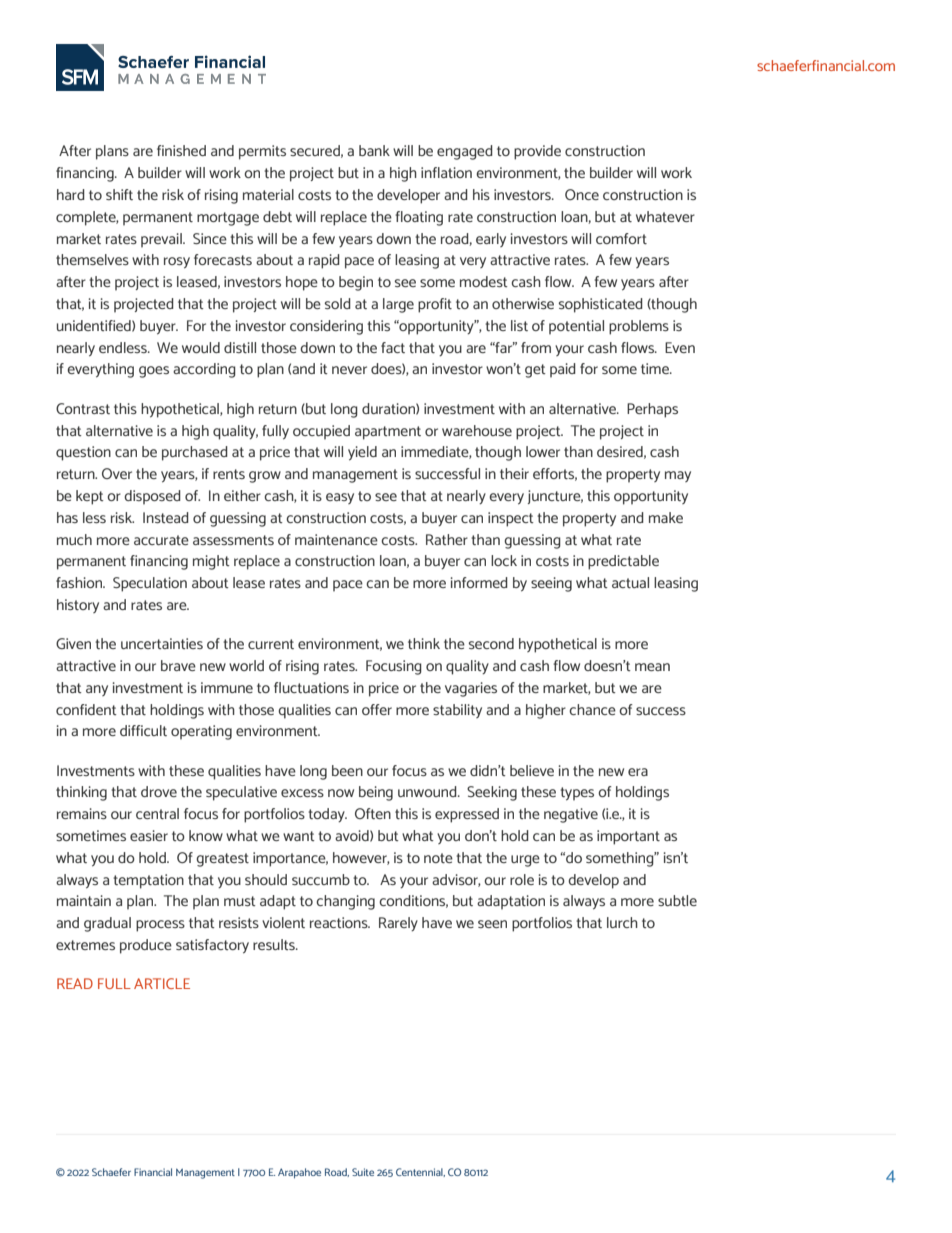 Image resolution: width=952 pixels, height=1233 pixels. I want to click on ARTICLE, so click(162, 983).
